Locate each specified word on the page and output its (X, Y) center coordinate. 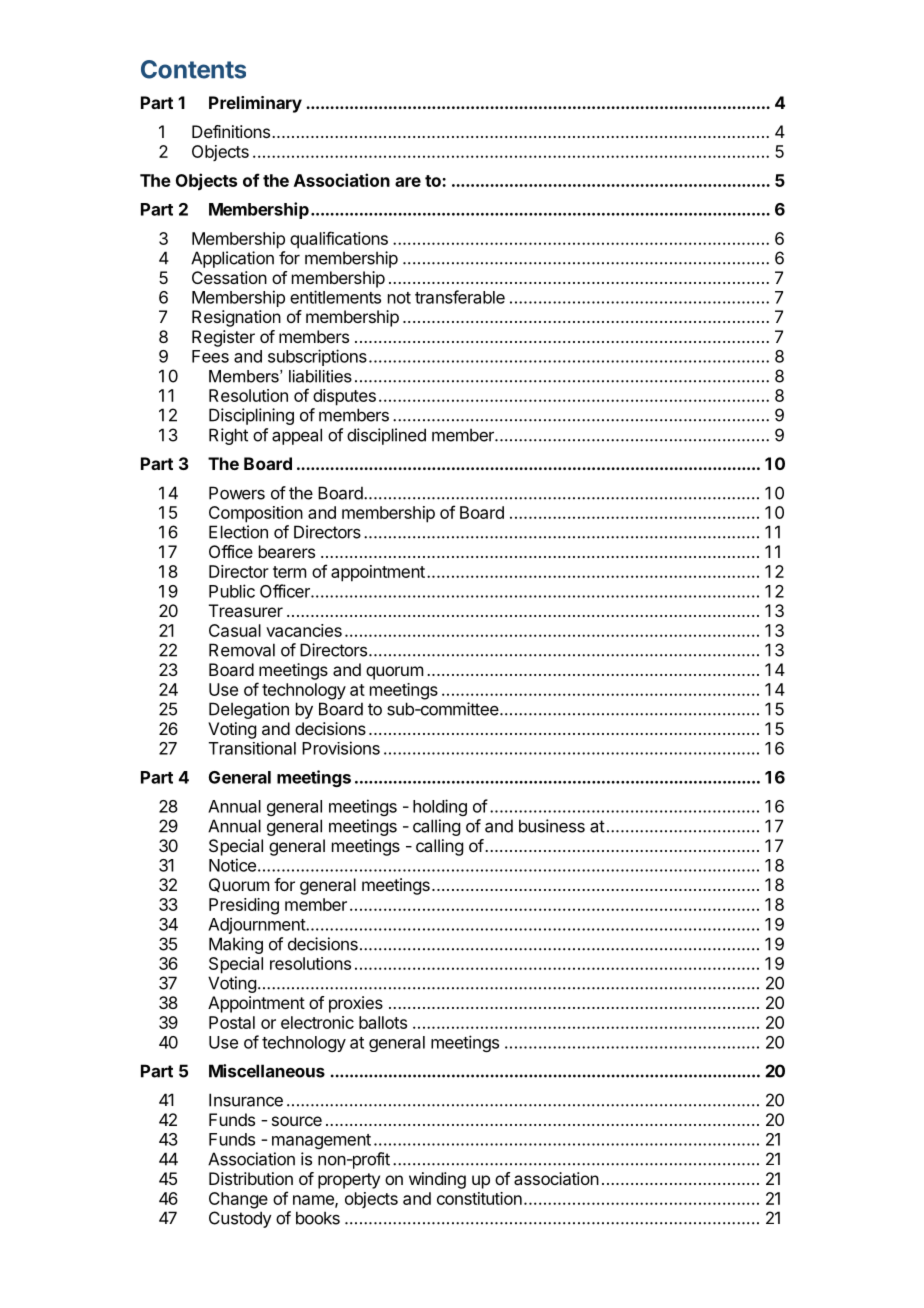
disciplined (386, 436)
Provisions (341, 748)
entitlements (335, 297)
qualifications (339, 240)
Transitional (252, 748)
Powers (237, 493)
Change (238, 1200)
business (552, 826)
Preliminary (255, 104)
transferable (460, 297)
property (349, 1181)
